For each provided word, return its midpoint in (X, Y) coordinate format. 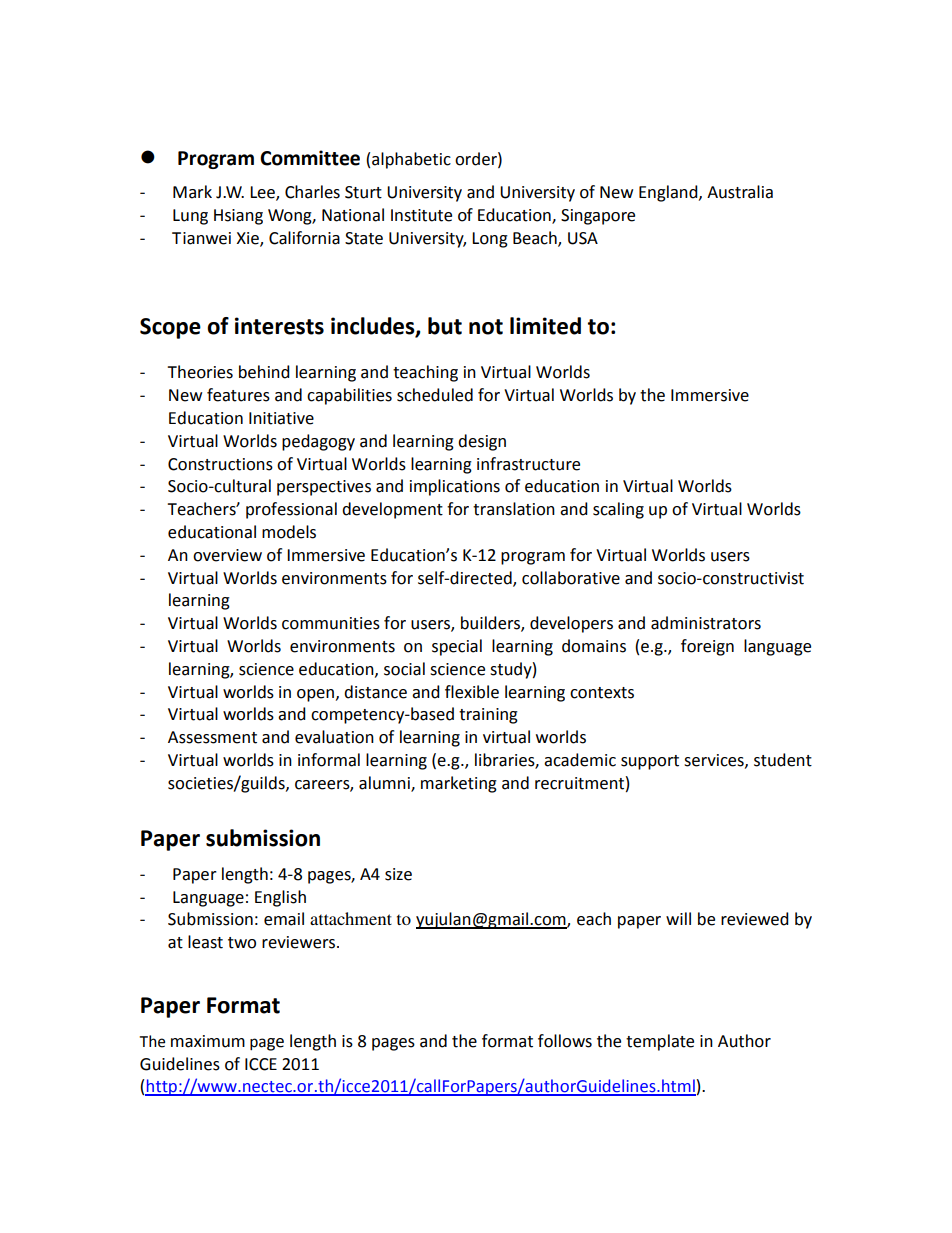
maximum (208, 1041)
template (660, 1042)
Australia (740, 192)
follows (565, 1041)
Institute (421, 215)
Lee (263, 193)
